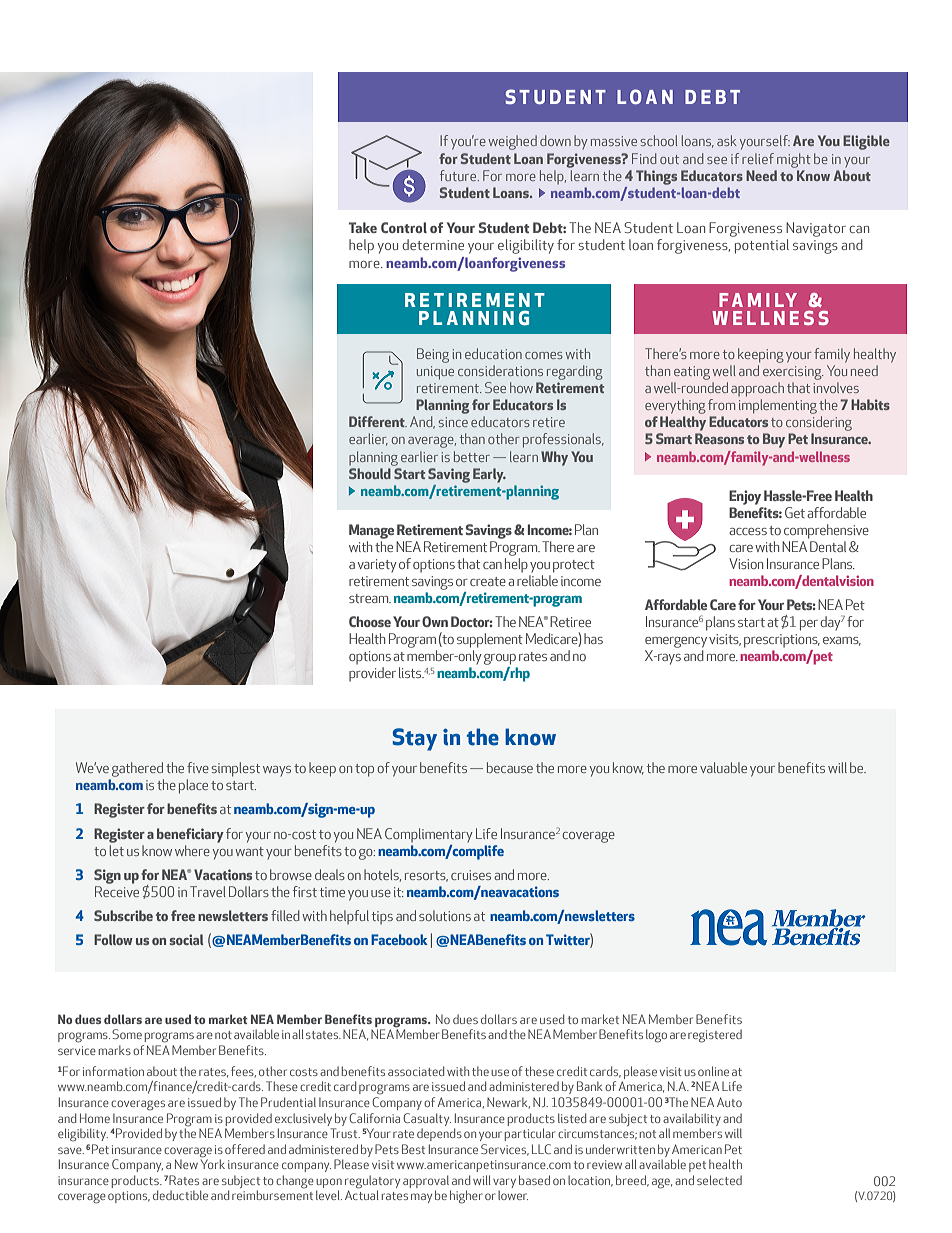  What do you see at coordinates (378, 421) in the image?
I see `Different` at bounding box center [378, 421].
